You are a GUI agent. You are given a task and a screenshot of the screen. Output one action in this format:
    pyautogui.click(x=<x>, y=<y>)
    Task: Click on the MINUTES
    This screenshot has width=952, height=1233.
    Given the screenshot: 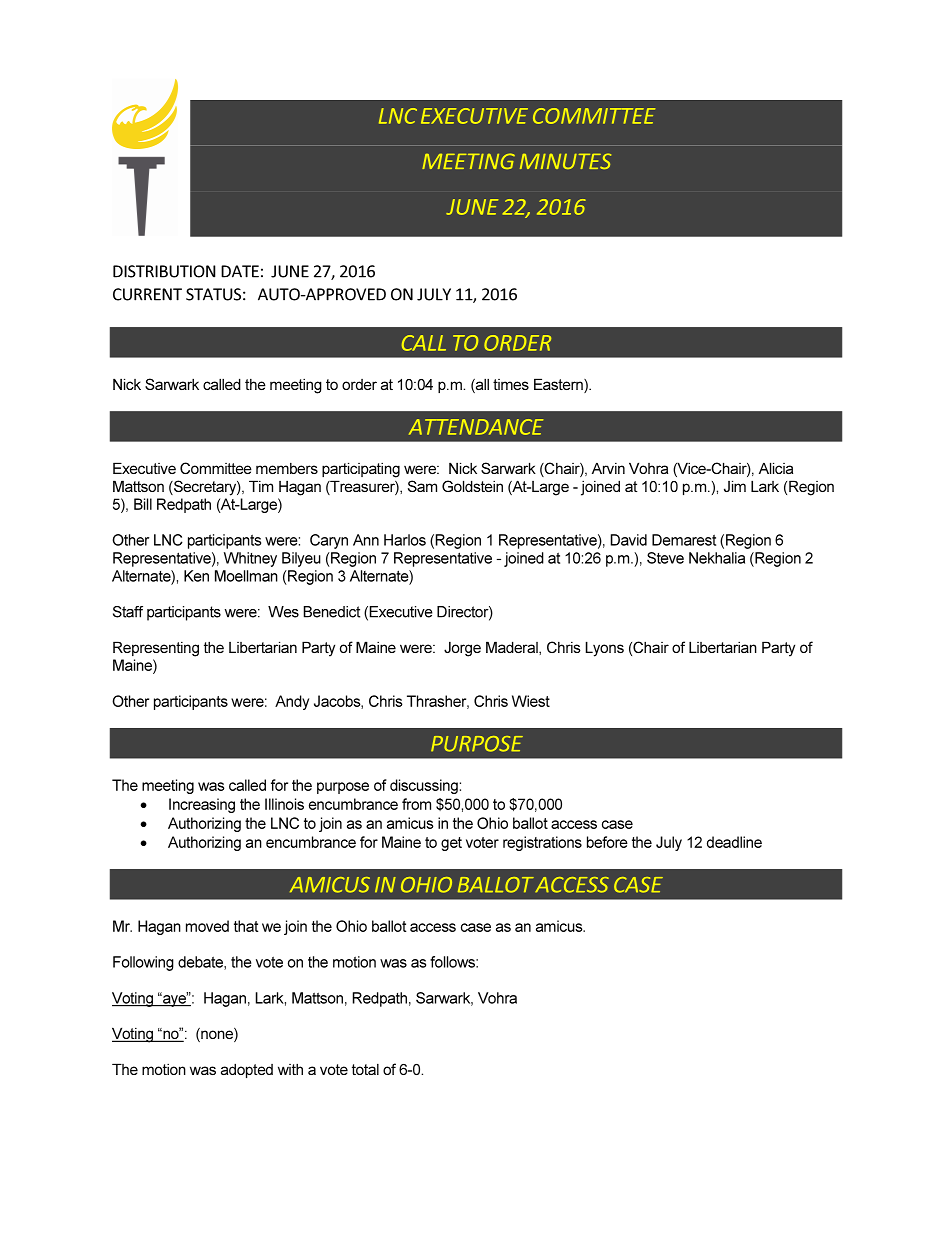 What is the action you would take?
    pyautogui.click(x=565, y=161)
